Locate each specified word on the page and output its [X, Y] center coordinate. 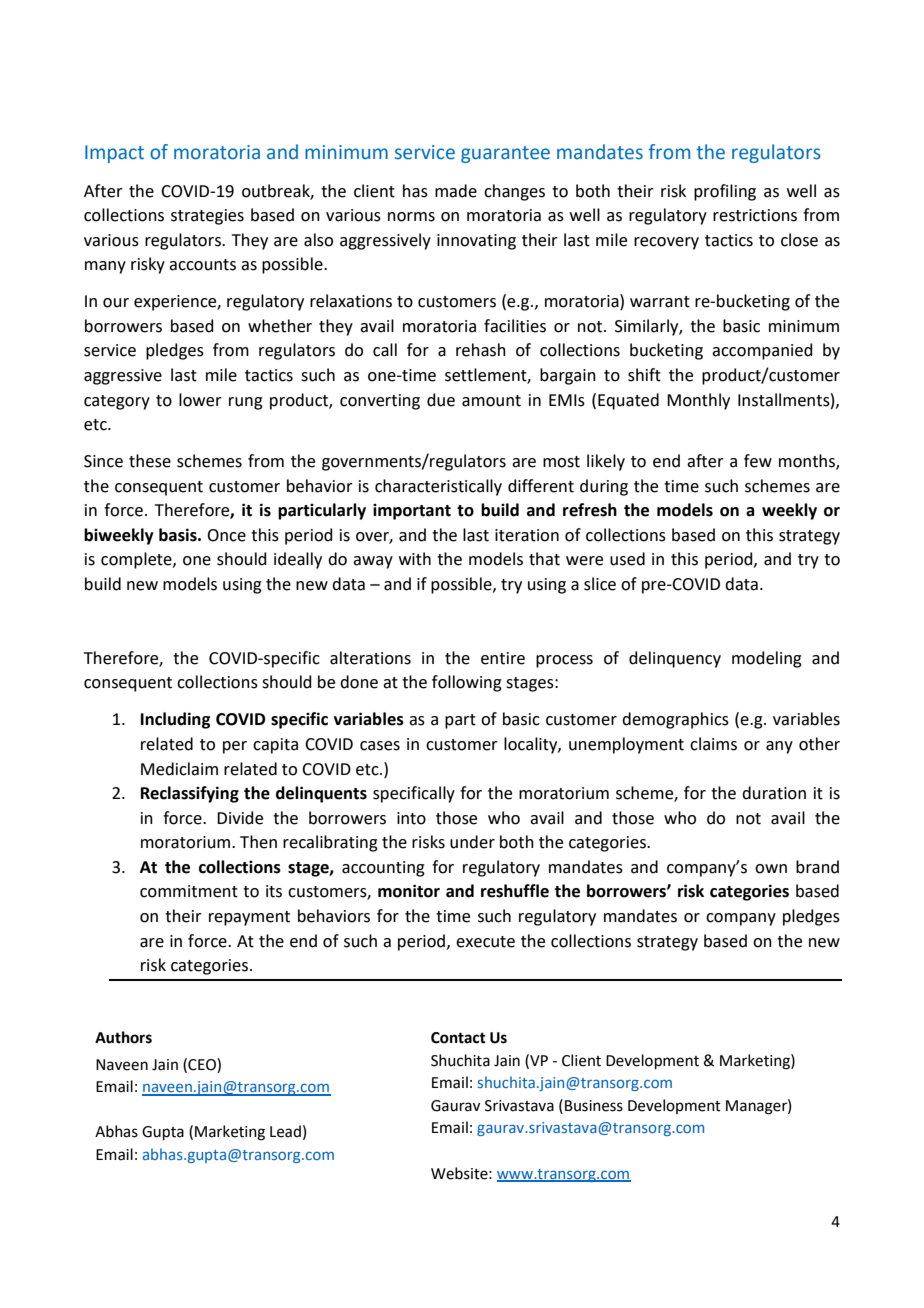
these [150, 461]
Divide [240, 818]
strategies [207, 217]
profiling [725, 192]
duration [774, 793]
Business [594, 1106]
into [411, 818]
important [412, 512]
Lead [285, 1131]
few [758, 461]
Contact [458, 1038]
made [456, 191]
